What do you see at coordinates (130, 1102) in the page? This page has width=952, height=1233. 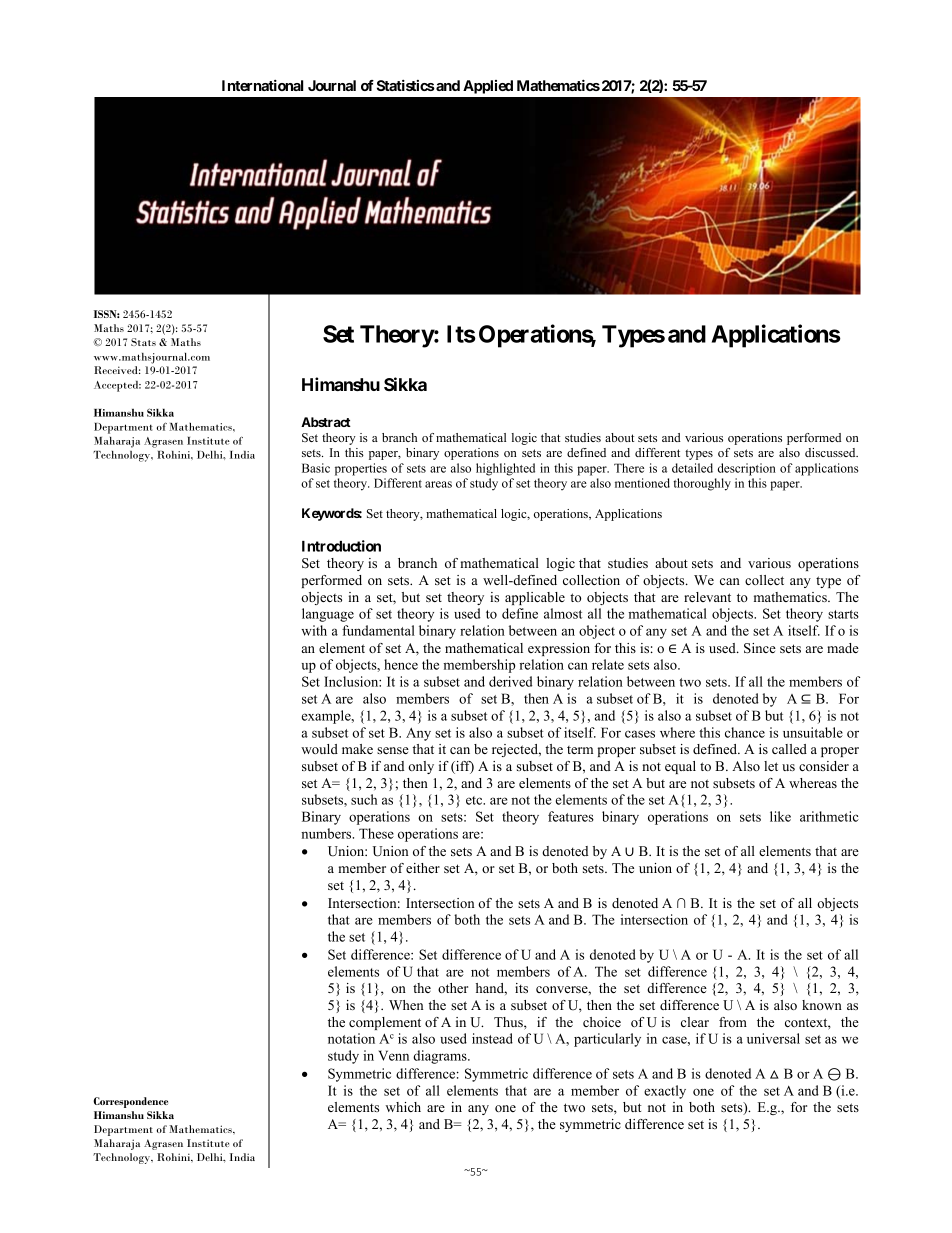 I see `Correspondence` at bounding box center [130, 1102].
